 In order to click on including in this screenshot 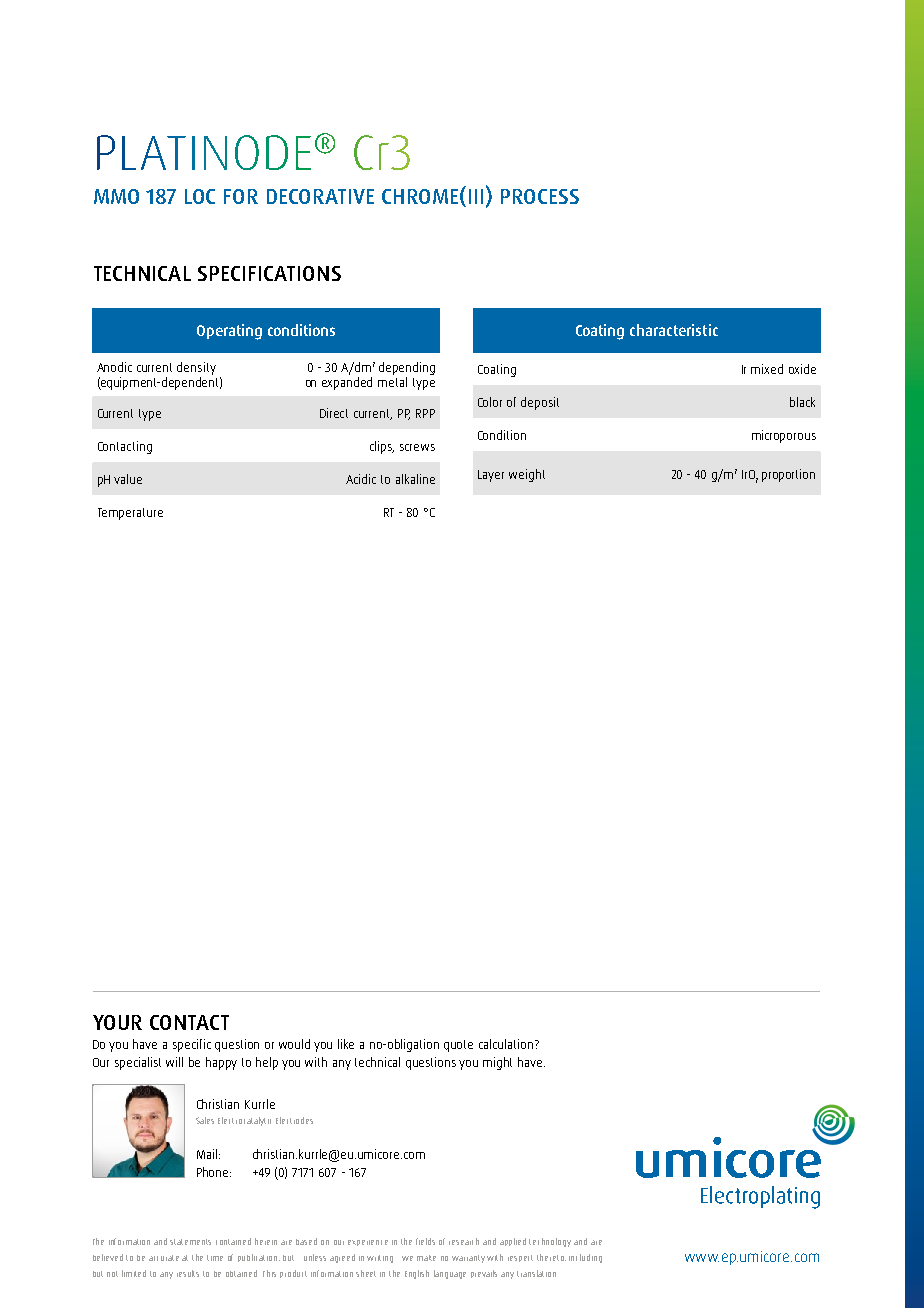, I will do `click(585, 1258)`.
